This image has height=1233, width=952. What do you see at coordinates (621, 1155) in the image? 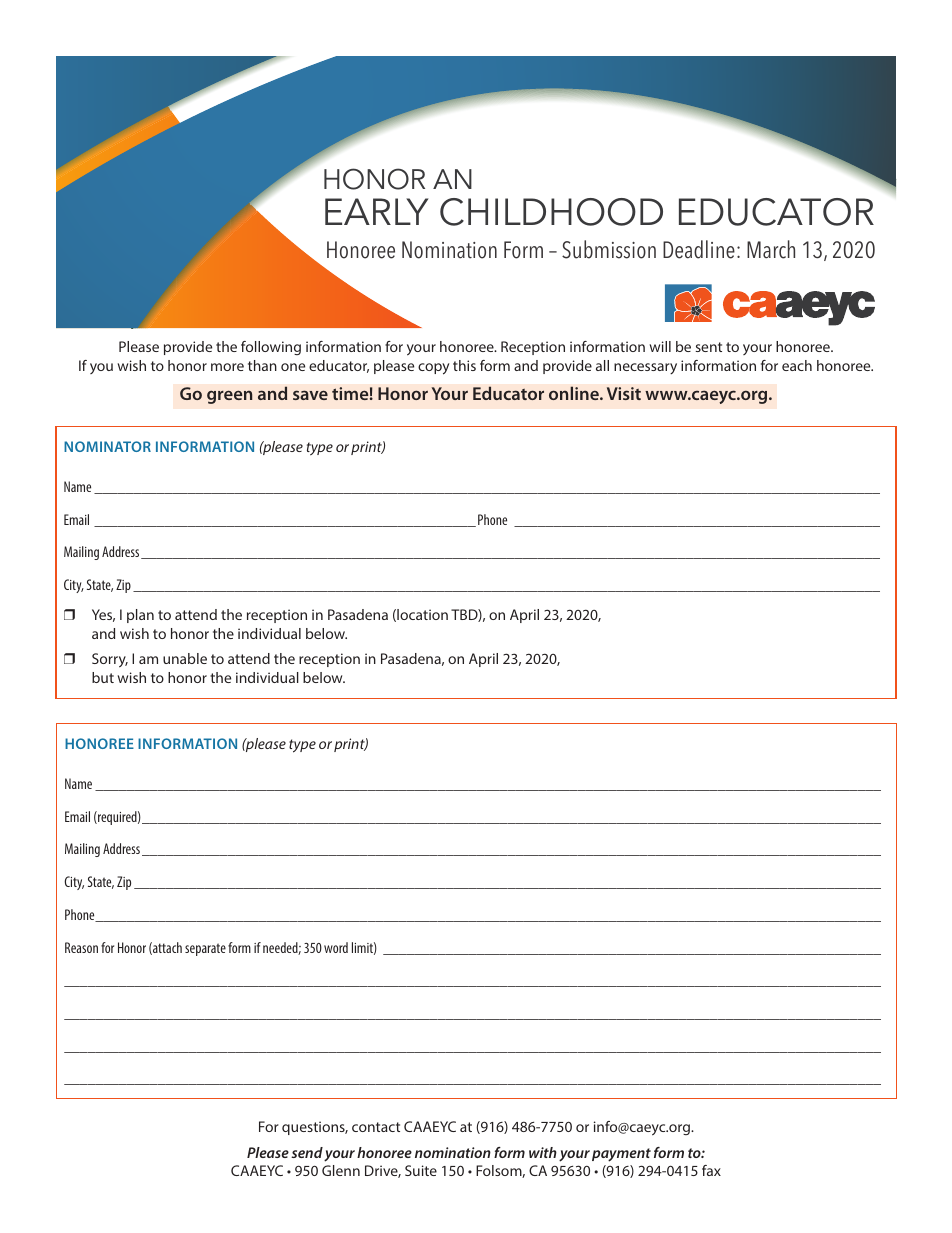
I see `payment` at bounding box center [621, 1155].
